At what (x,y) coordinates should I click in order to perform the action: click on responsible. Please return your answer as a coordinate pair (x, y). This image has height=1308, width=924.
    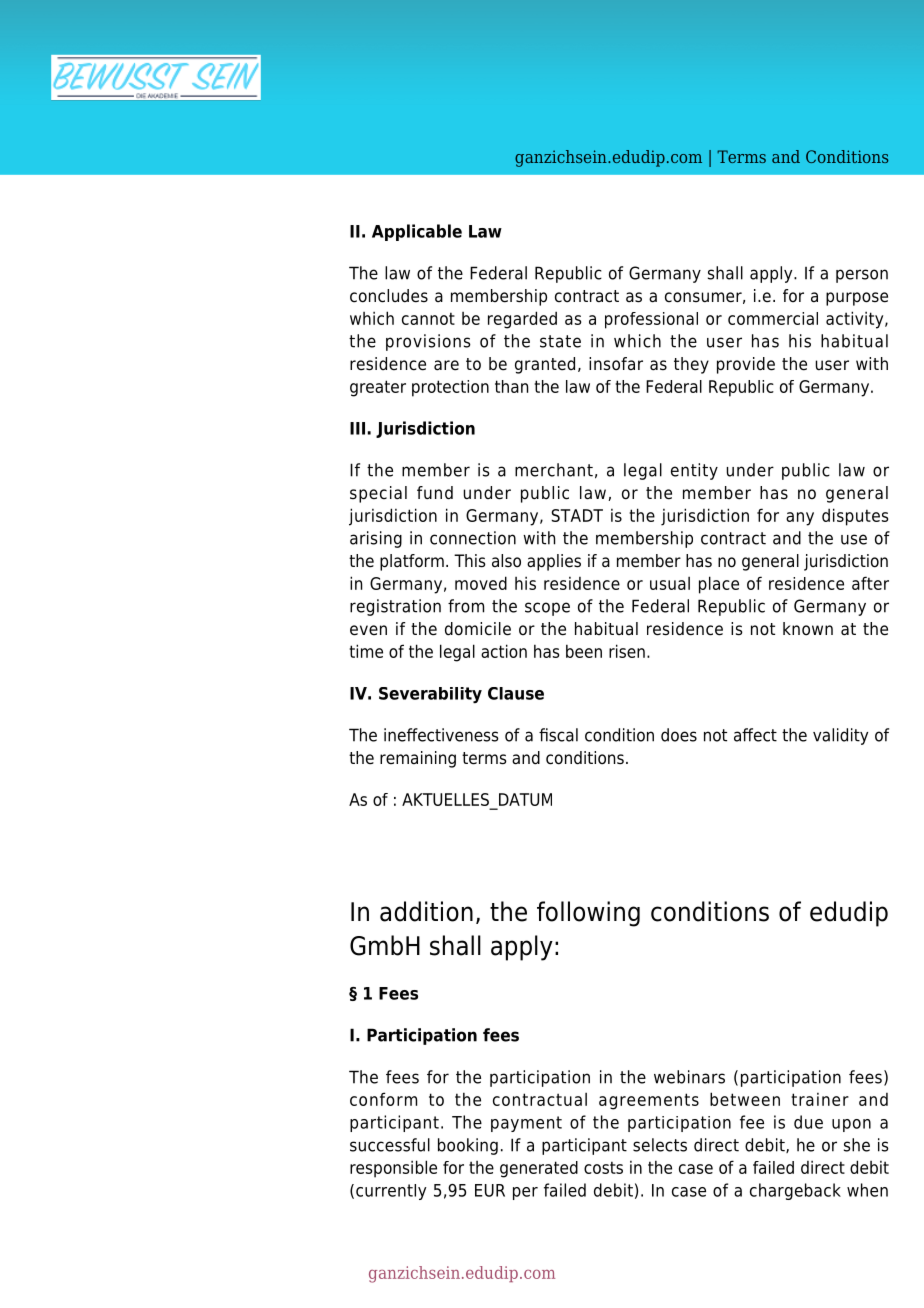
    Looking at the image, I should click on (393, 1169).
